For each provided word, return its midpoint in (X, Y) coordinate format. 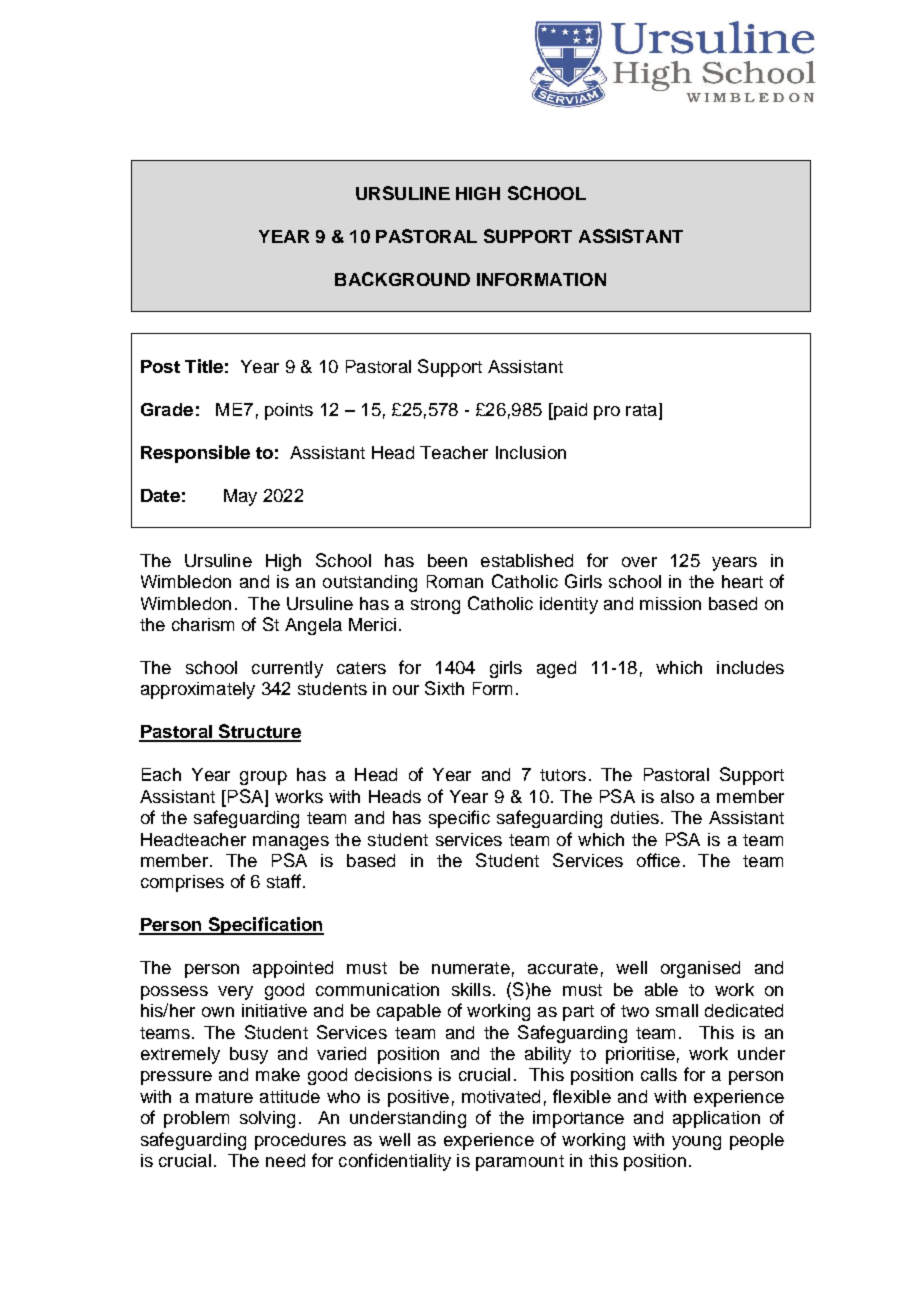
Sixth (444, 688)
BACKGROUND (402, 279)
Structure (258, 732)
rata (641, 410)
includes (750, 667)
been (447, 560)
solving (267, 1119)
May (240, 497)
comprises (182, 883)
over (639, 562)
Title (204, 366)
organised (700, 969)
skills (471, 989)
